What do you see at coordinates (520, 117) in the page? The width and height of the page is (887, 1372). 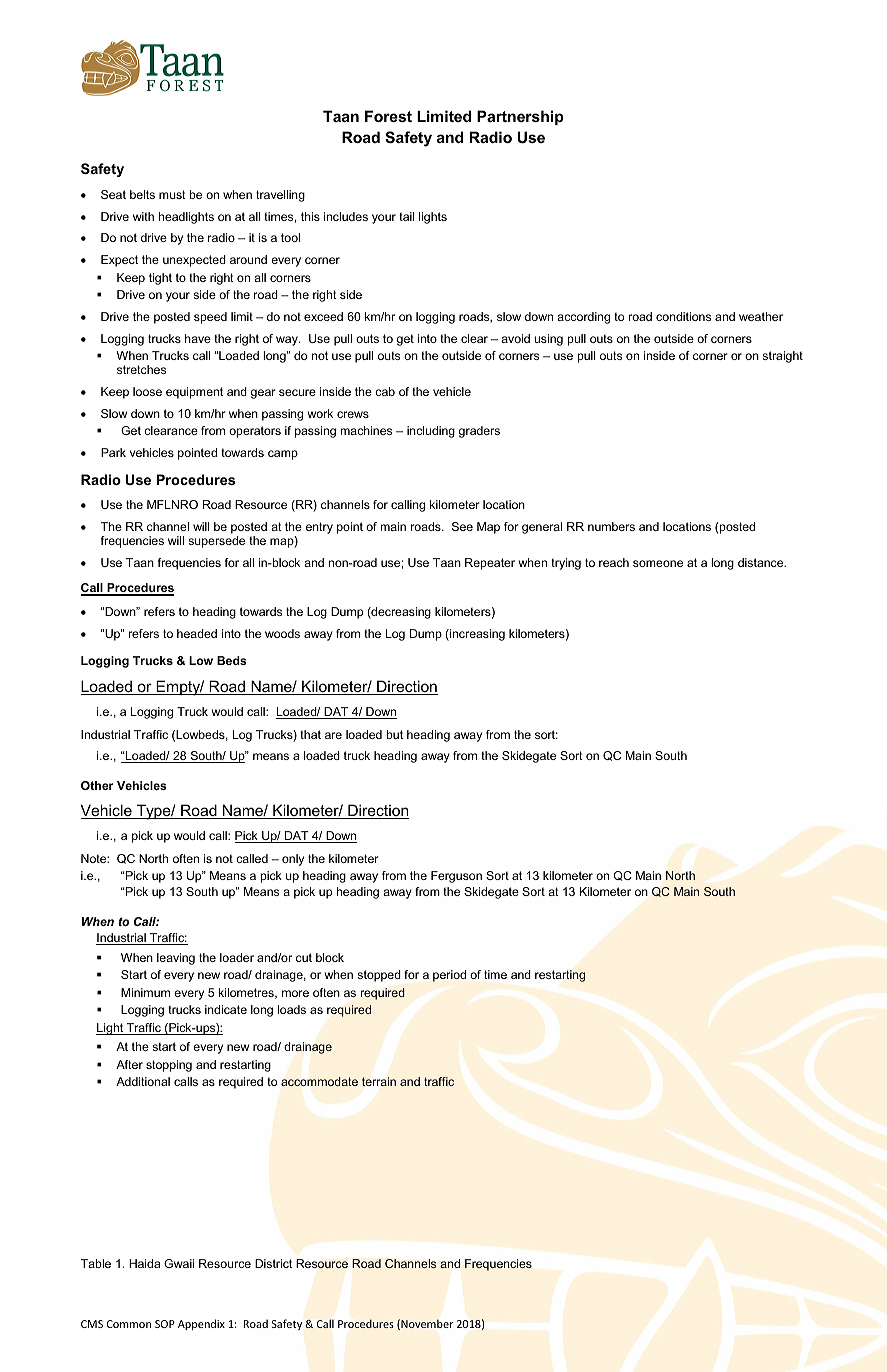 I see `Partnership` at bounding box center [520, 117].
